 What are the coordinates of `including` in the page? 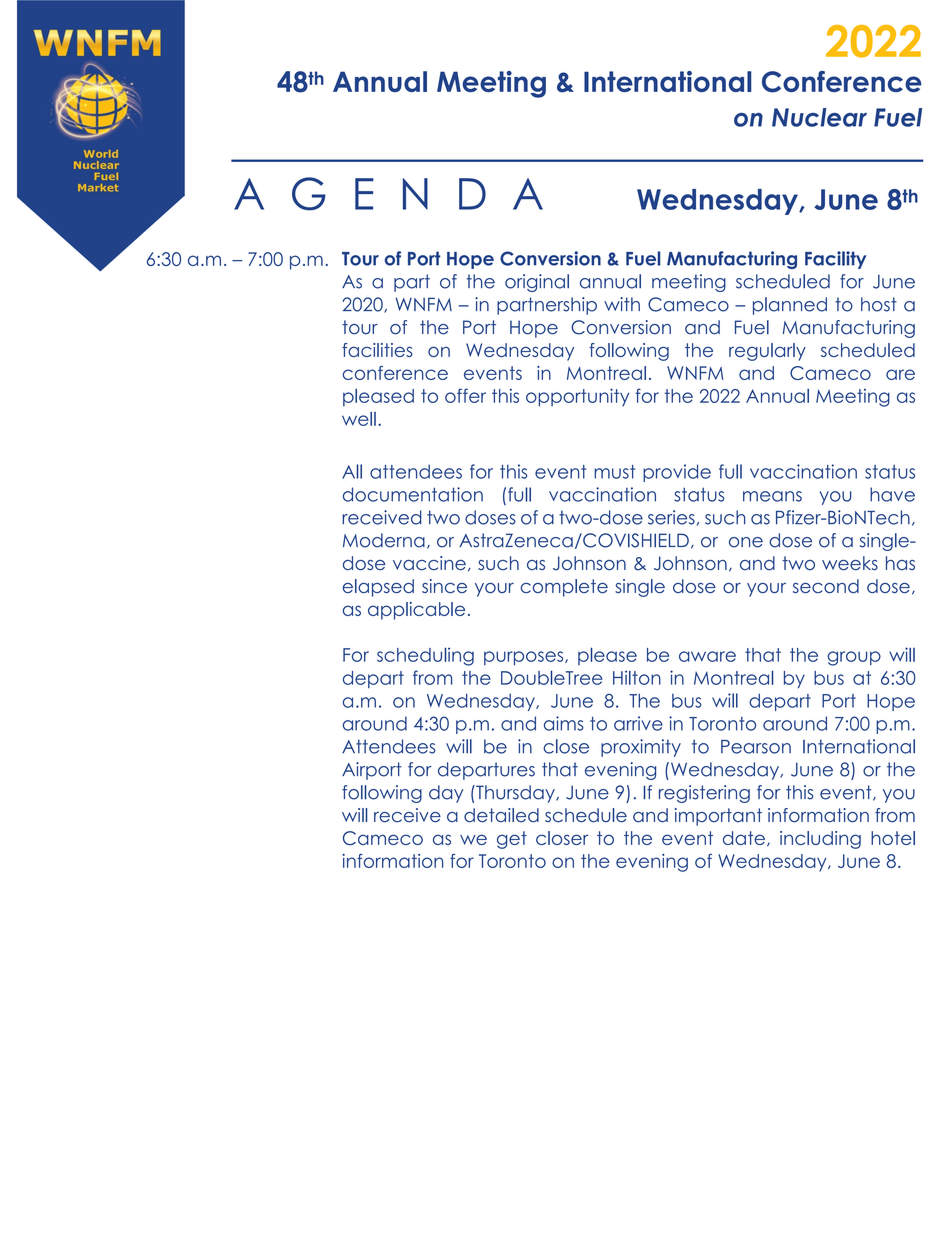 It's located at (820, 840).
